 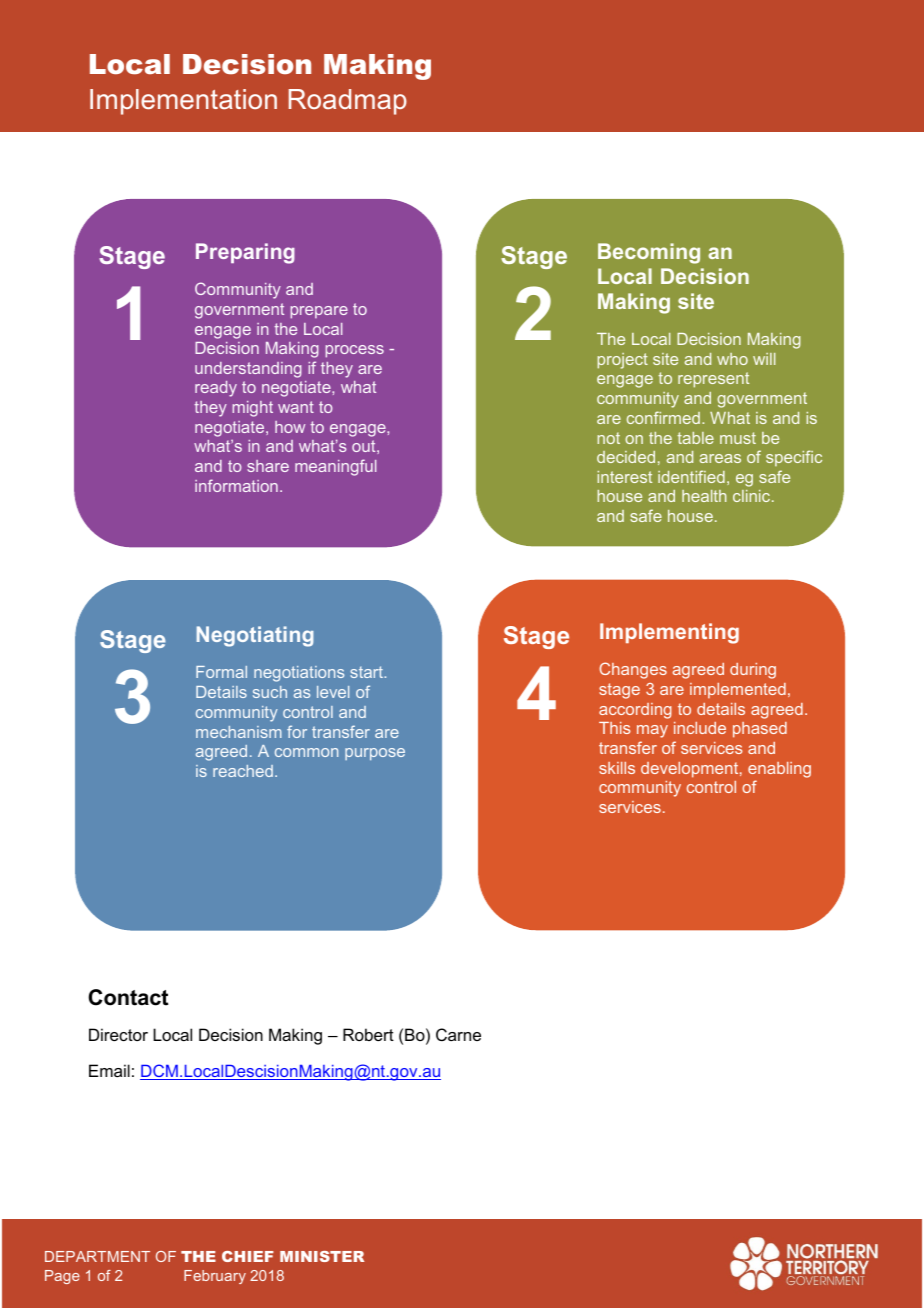 I want to click on Roadmap, so click(x=348, y=102).
